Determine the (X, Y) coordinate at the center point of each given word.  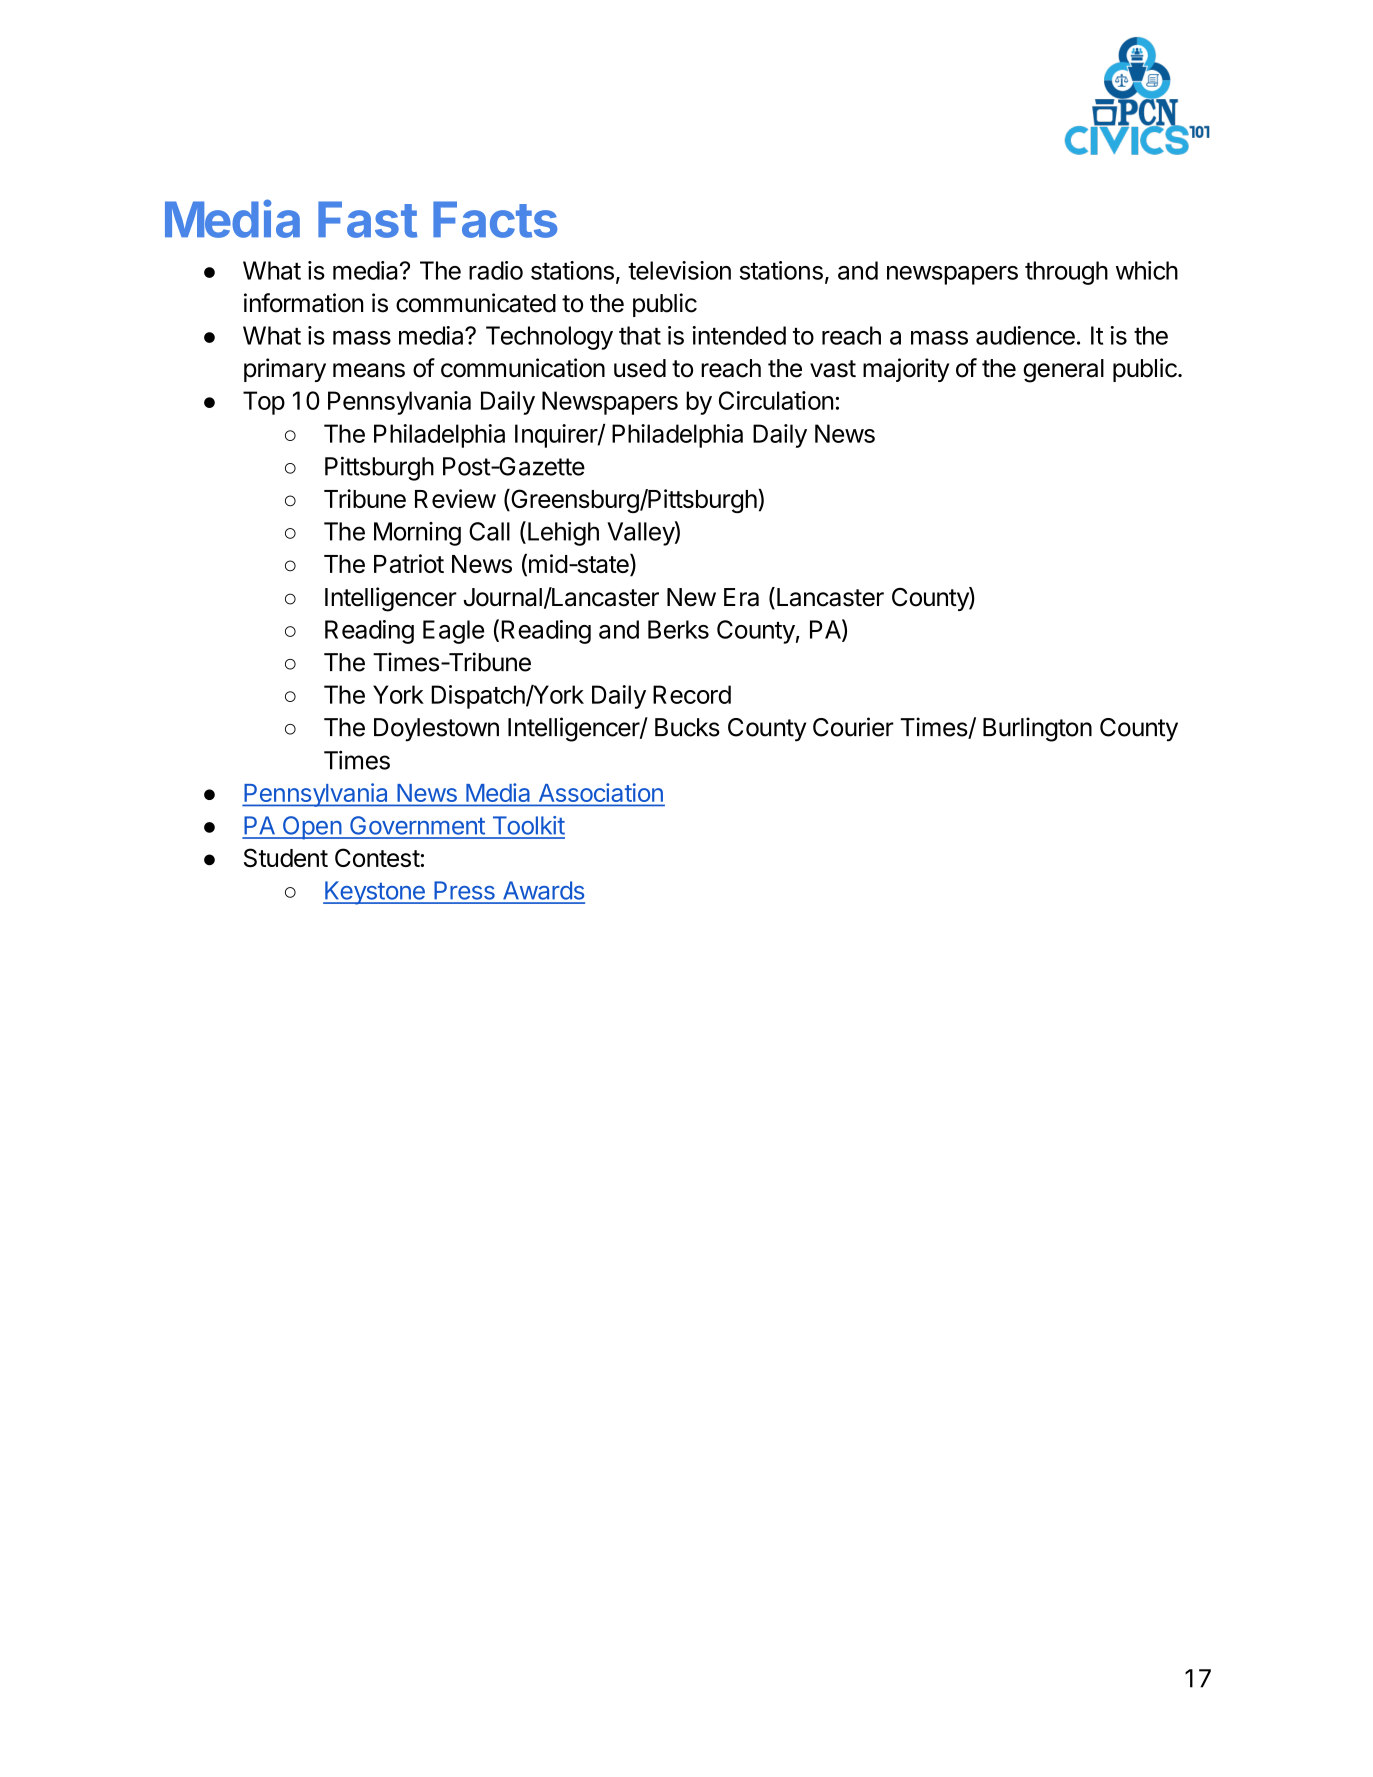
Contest (377, 857)
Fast (368, 219)
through (1066, 273)
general (1063, 371)
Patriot (409, 563)
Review (455, 498)
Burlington (1037, 729)
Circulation (776, 400)
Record (692, 694)
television (679, 270)
